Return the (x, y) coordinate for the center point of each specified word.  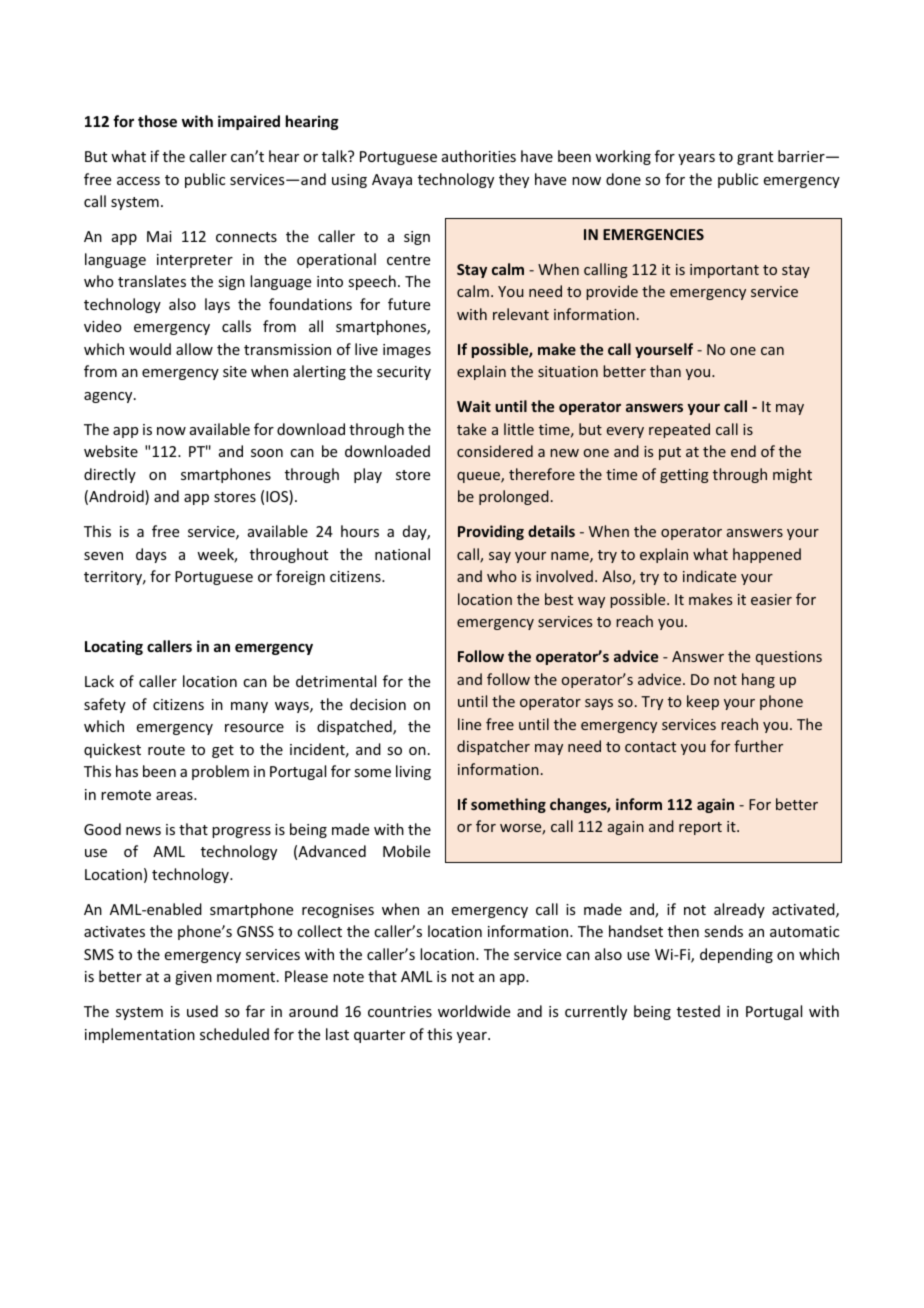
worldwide (474, 1011)
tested (698, 1011)
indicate (709, 576)
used (202, 1011)
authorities (479, 156)
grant (755, 158)
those (157, 121)
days (151, 555)
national (402, 554)
